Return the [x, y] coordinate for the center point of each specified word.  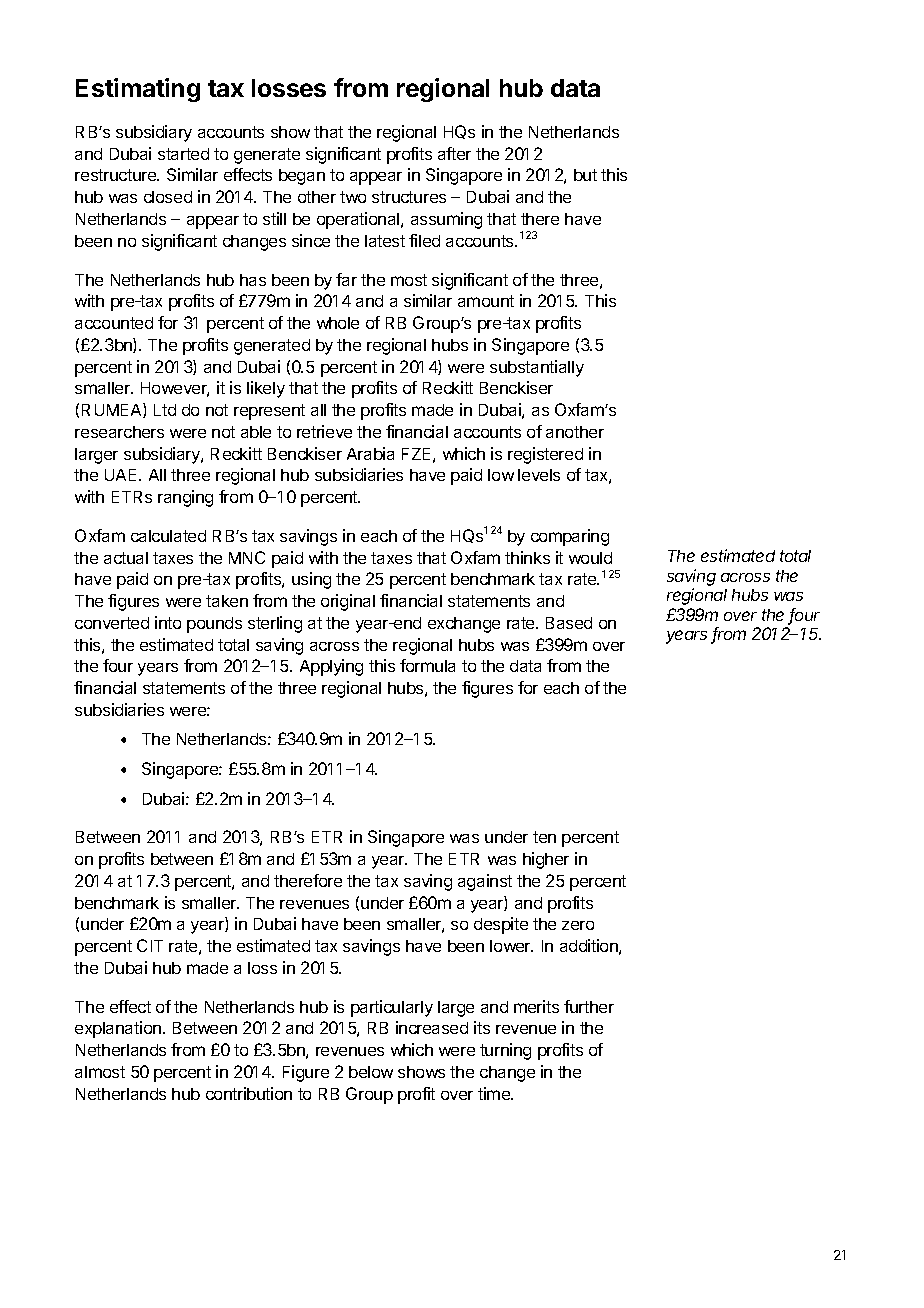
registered [545, 455]
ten [544, 837]
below [371, 1072]
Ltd [165, 410]
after [454, 153]
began [302, 177]
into [168, 622]
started [183, 154]
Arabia [370, 453]
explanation [118, 1029]
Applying [331, 667]
